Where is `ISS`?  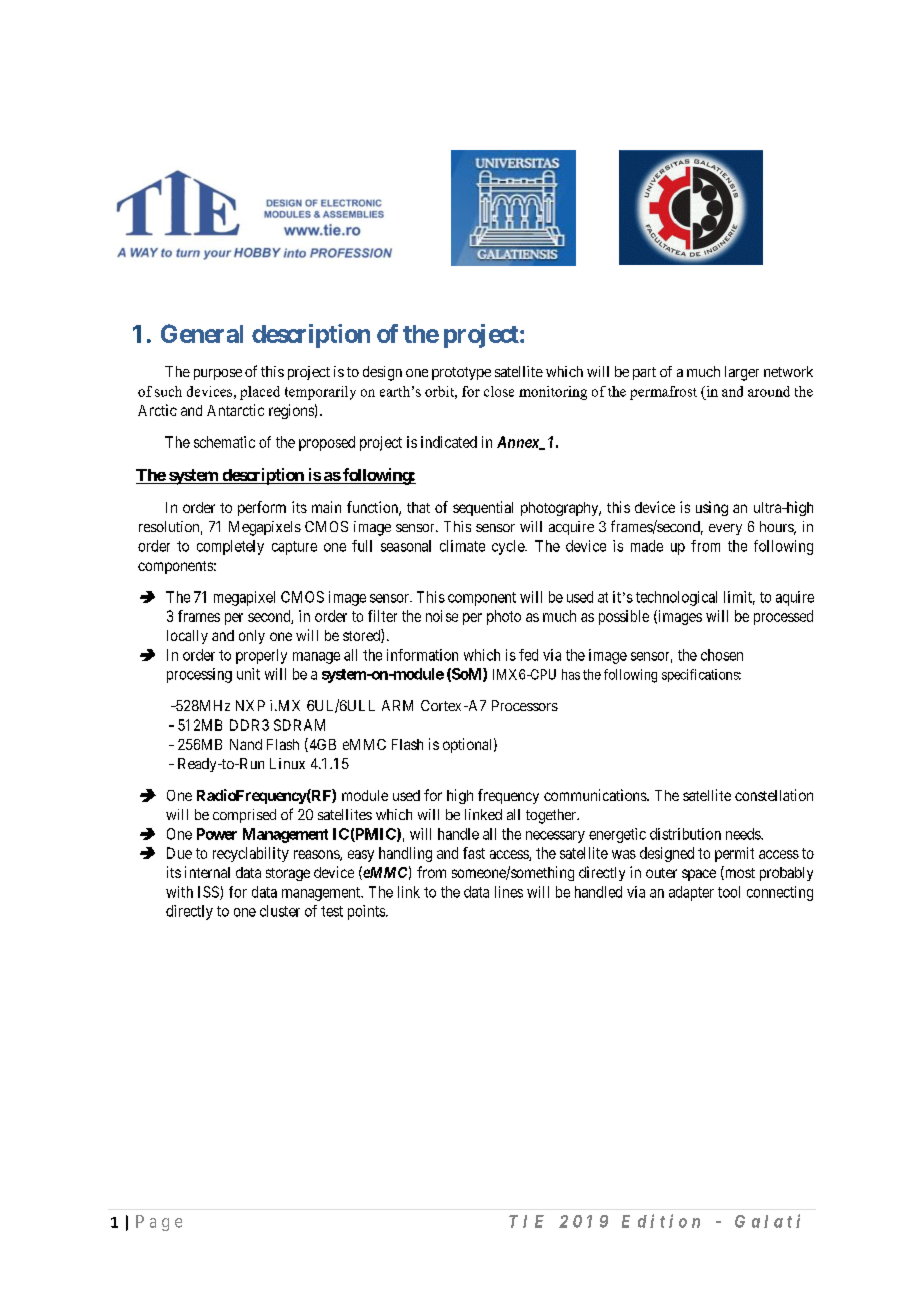 ISS is located at coordinates (209, 893).
